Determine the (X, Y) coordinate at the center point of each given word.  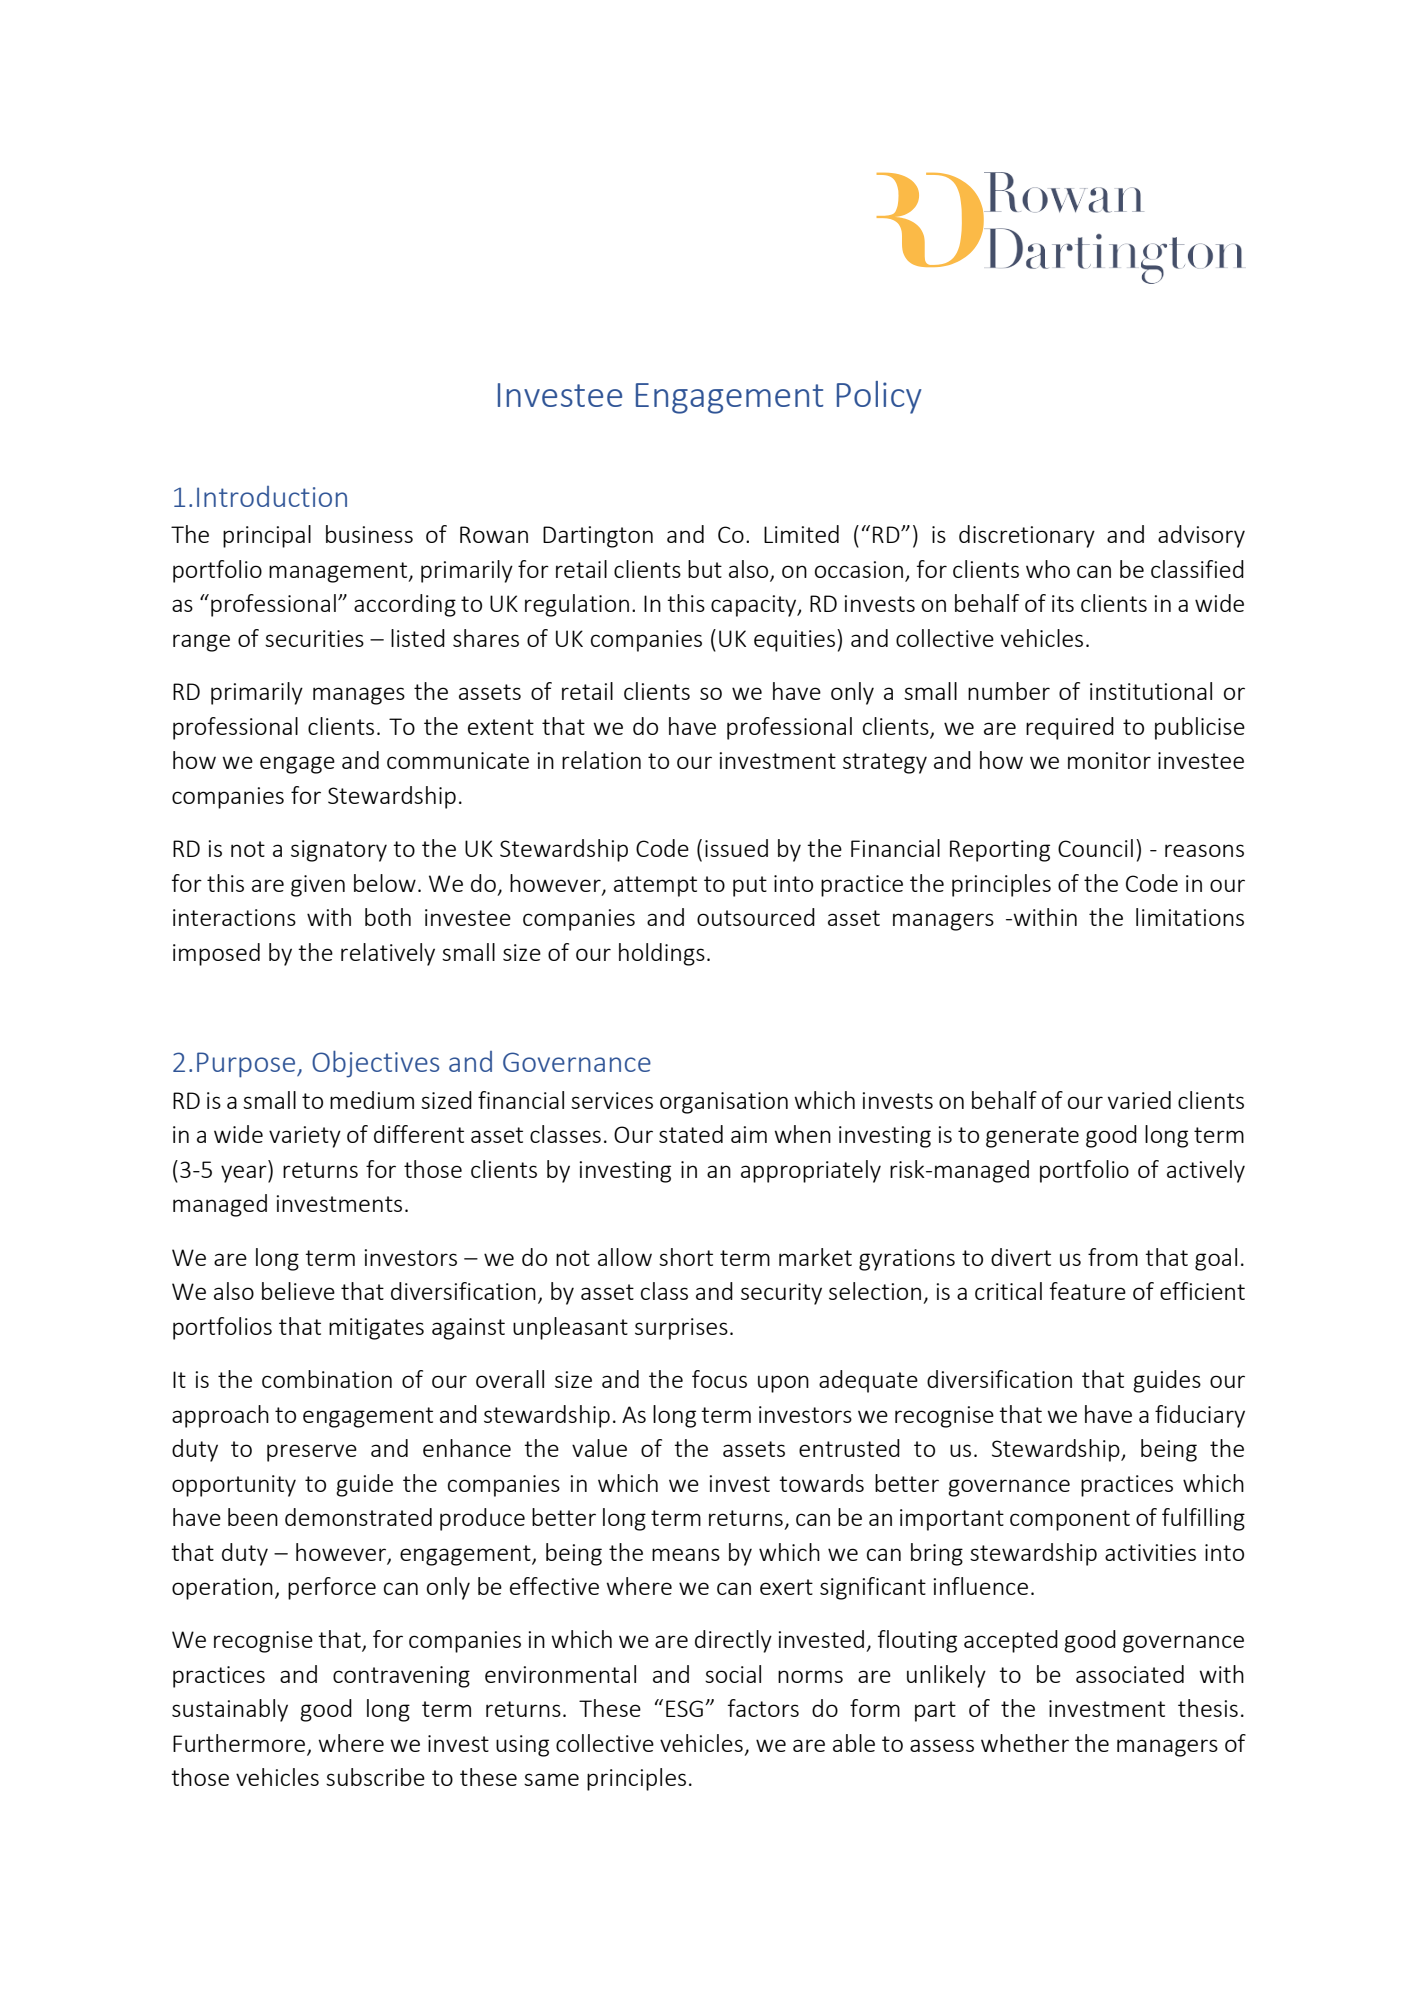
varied (1139, 1100)
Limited (801, 534)
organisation (724, 1103)
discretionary (1027, 536)
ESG (684, 1708)
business (369, 534)
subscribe (375, 1777)
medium (372, 1100)
